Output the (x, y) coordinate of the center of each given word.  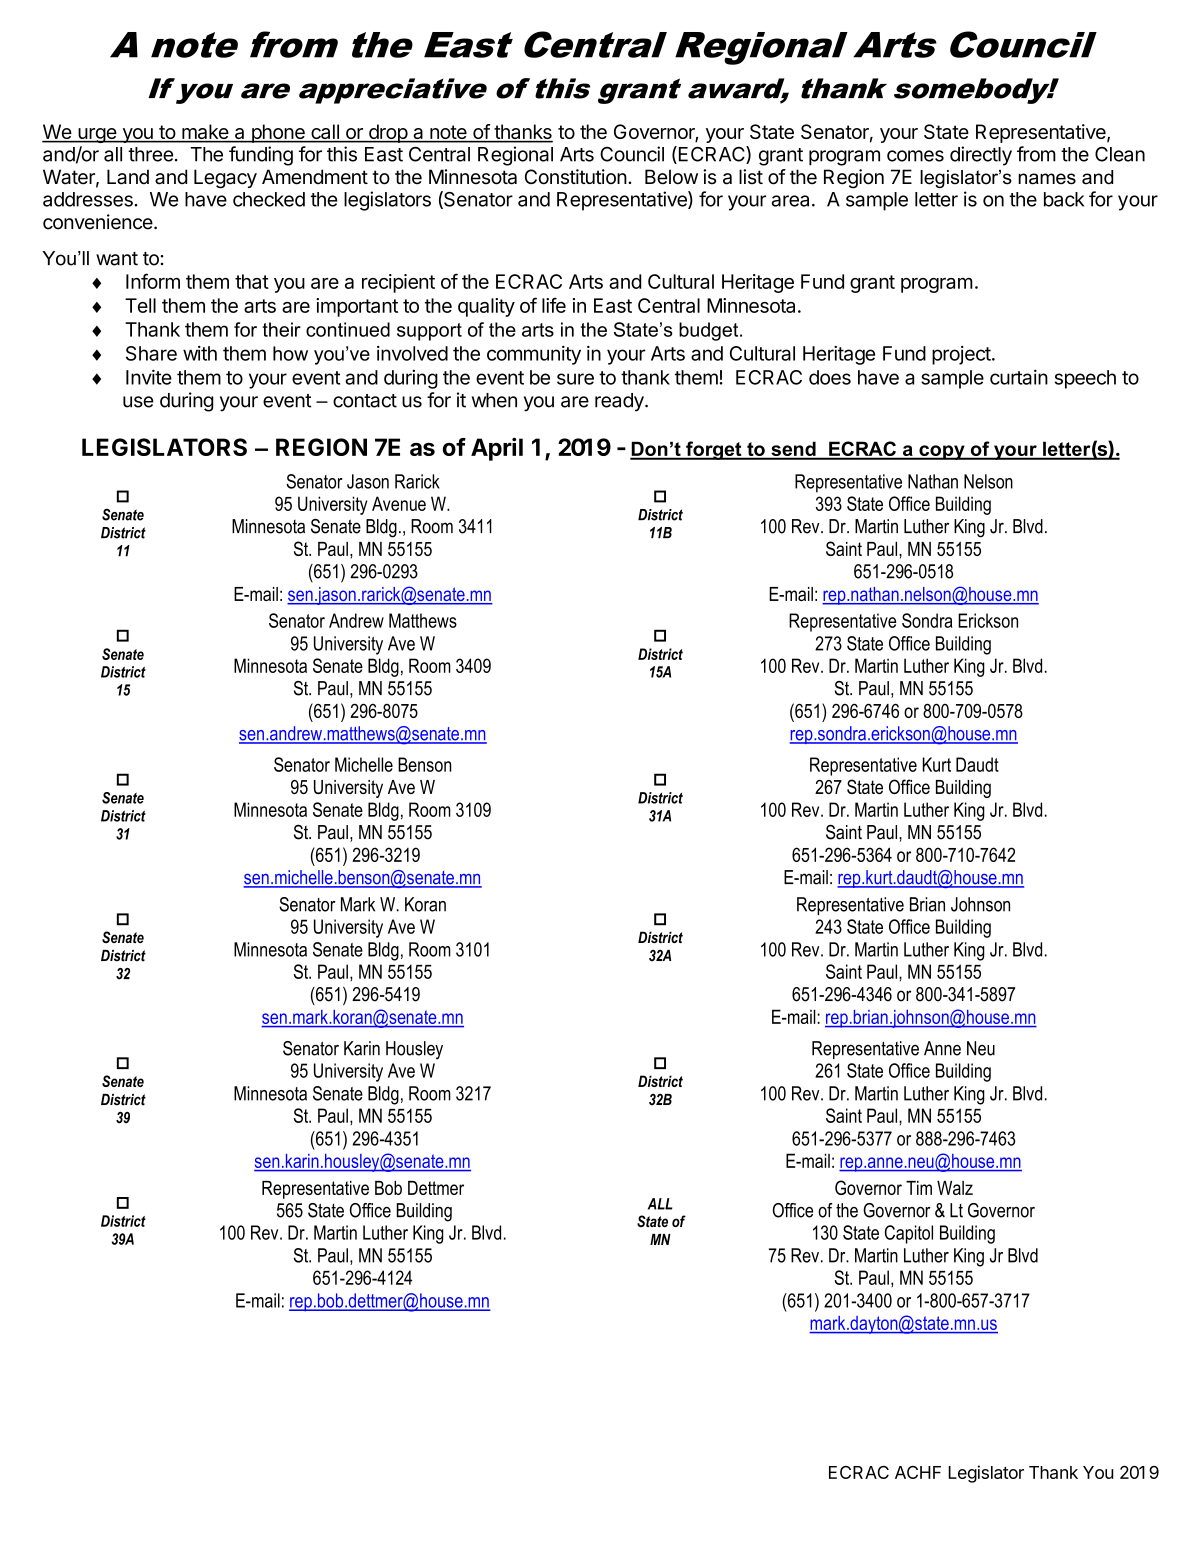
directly (981, 156)
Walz (955, 1188)
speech (1085, 379)
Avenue (399, 503)
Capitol (909, 1234)
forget (714, 450)
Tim (919, 1188)
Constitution (576, 177)
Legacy (225, 179)
